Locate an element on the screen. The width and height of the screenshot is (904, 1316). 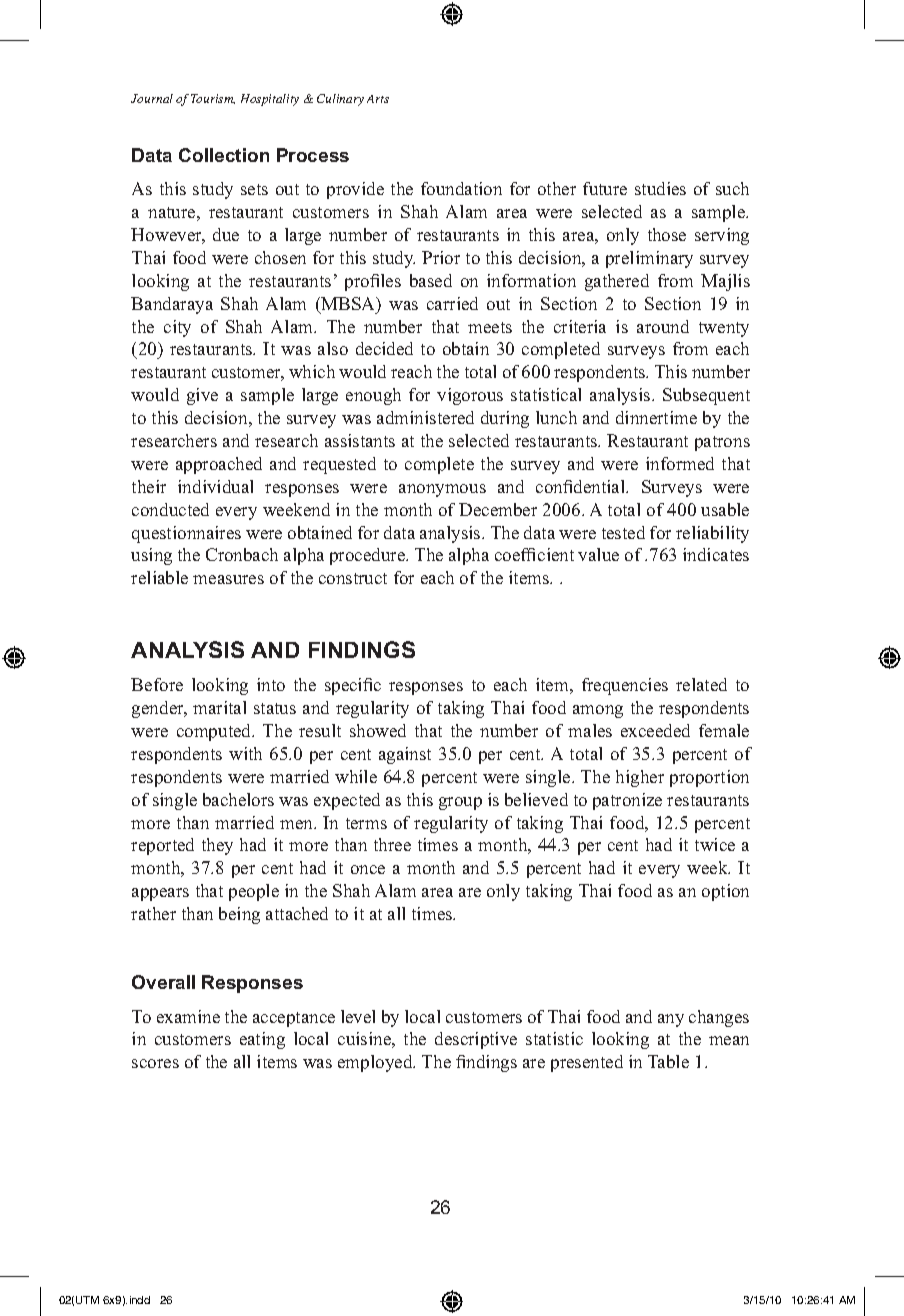
descriptive is located at coordinates (476, 1040).
